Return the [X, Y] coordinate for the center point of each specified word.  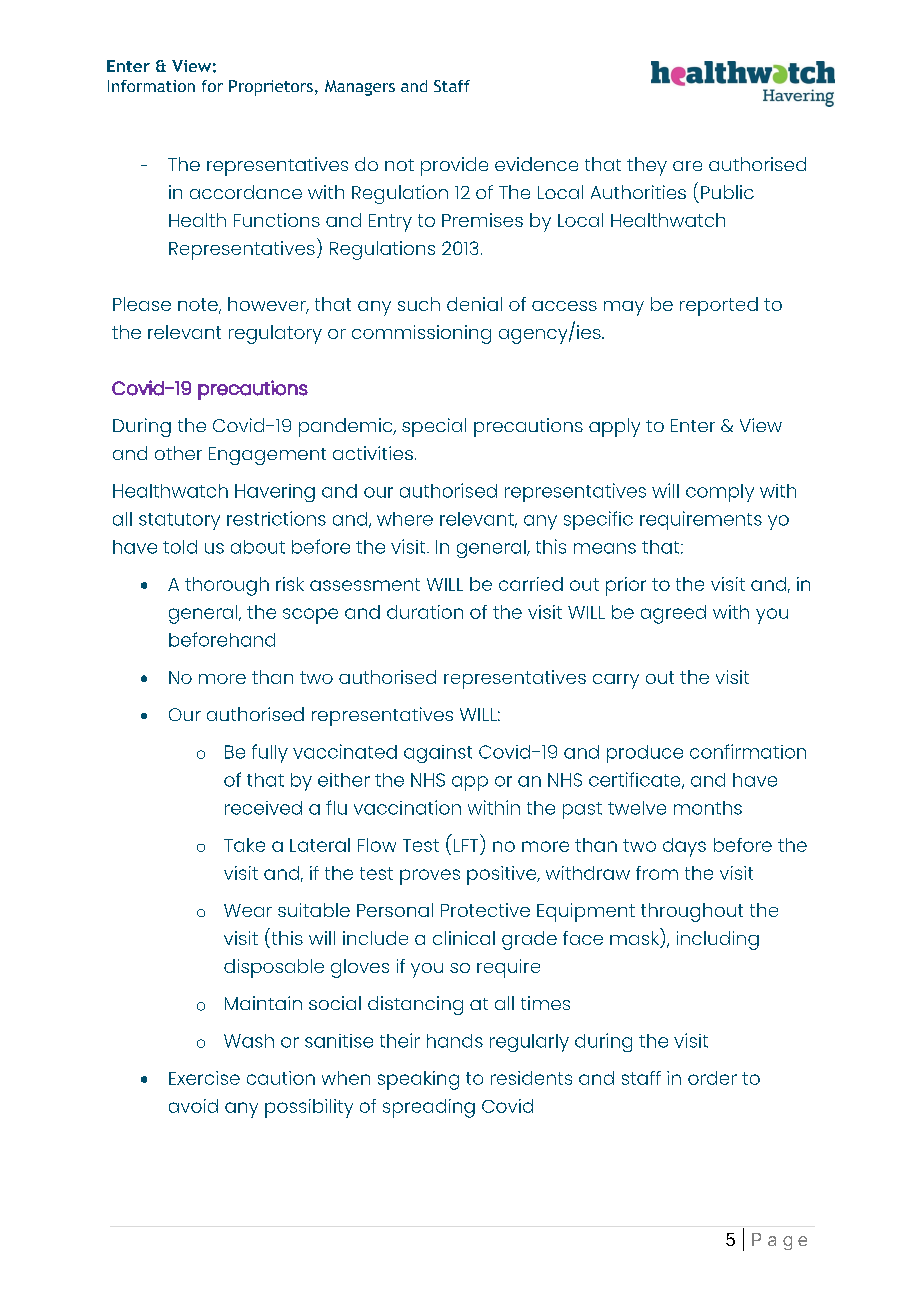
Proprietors [271, 88]
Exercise [204, 1078]
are [687, 166]
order [712, 1078]
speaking [418, 1080]
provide [454, 166]
